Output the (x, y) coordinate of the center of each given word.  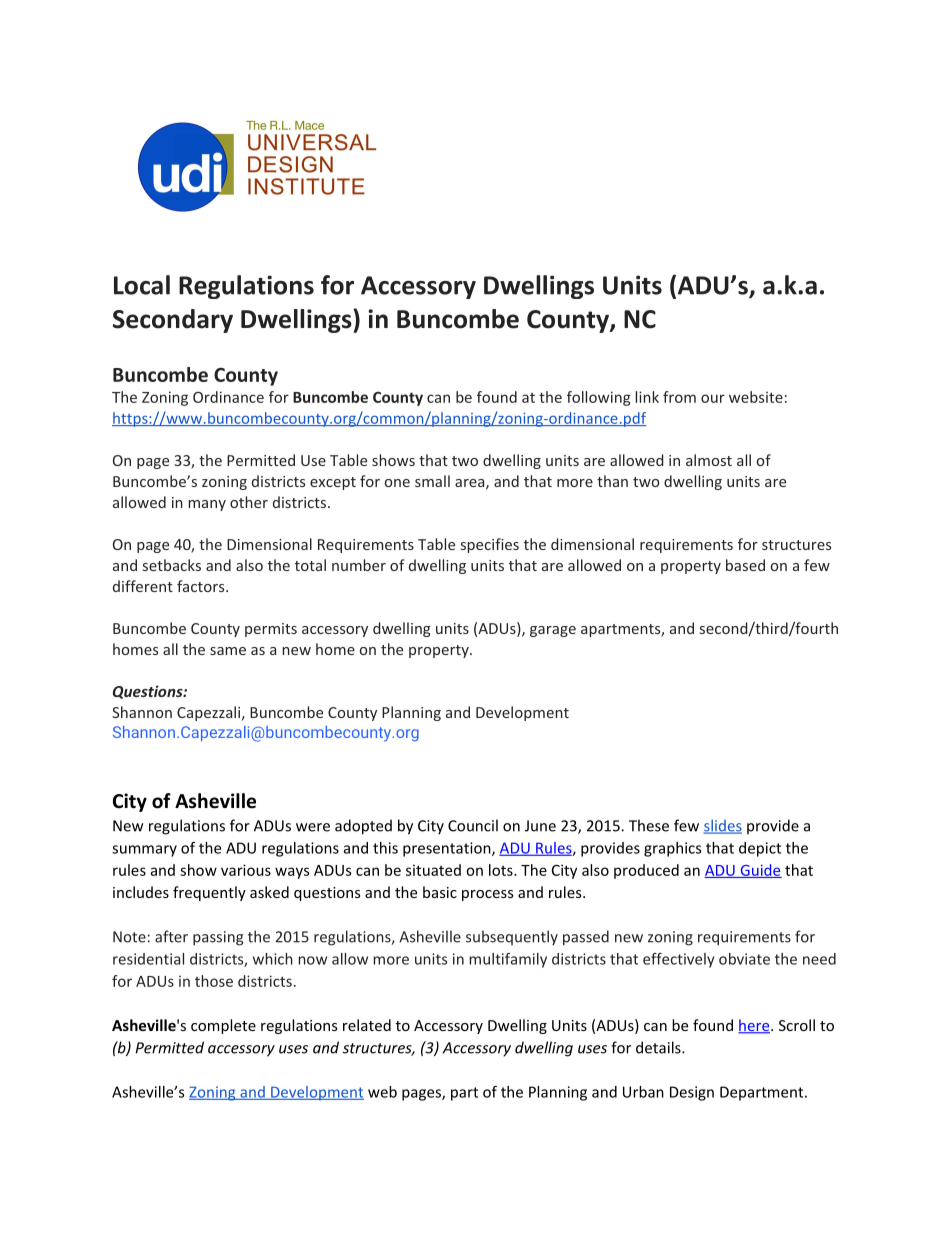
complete (223, 1026)
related (367, 1025)
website (756, 397)
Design (692, 1093)
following (599, 398)
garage (553, 631)
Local (142, 285)
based (745, 565)
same (228, 651)
